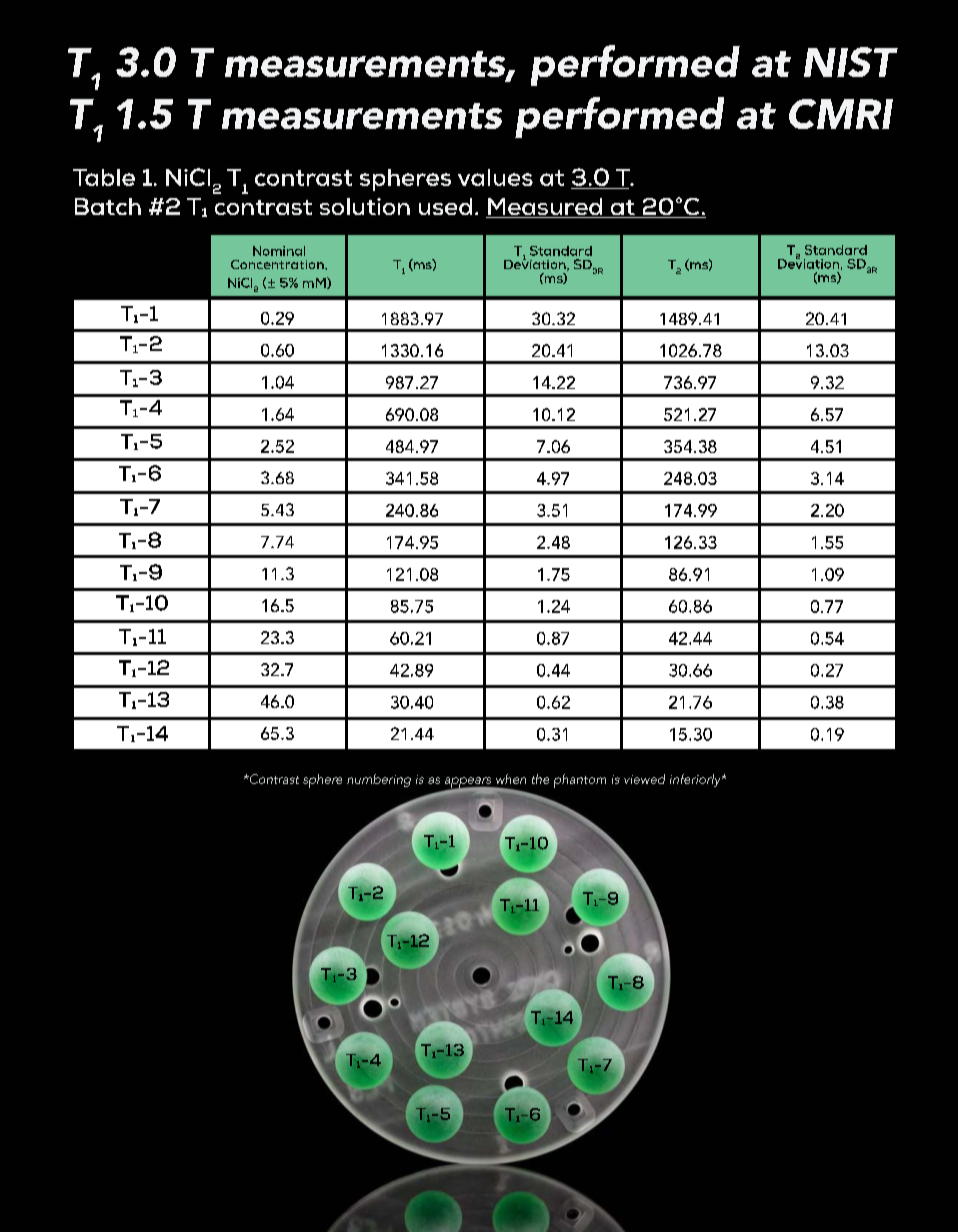 This image has height=1232, width=958. What do you see at coordinates (379, 780) in the image?
I see `numbering` at bounding box center [379, 780].
